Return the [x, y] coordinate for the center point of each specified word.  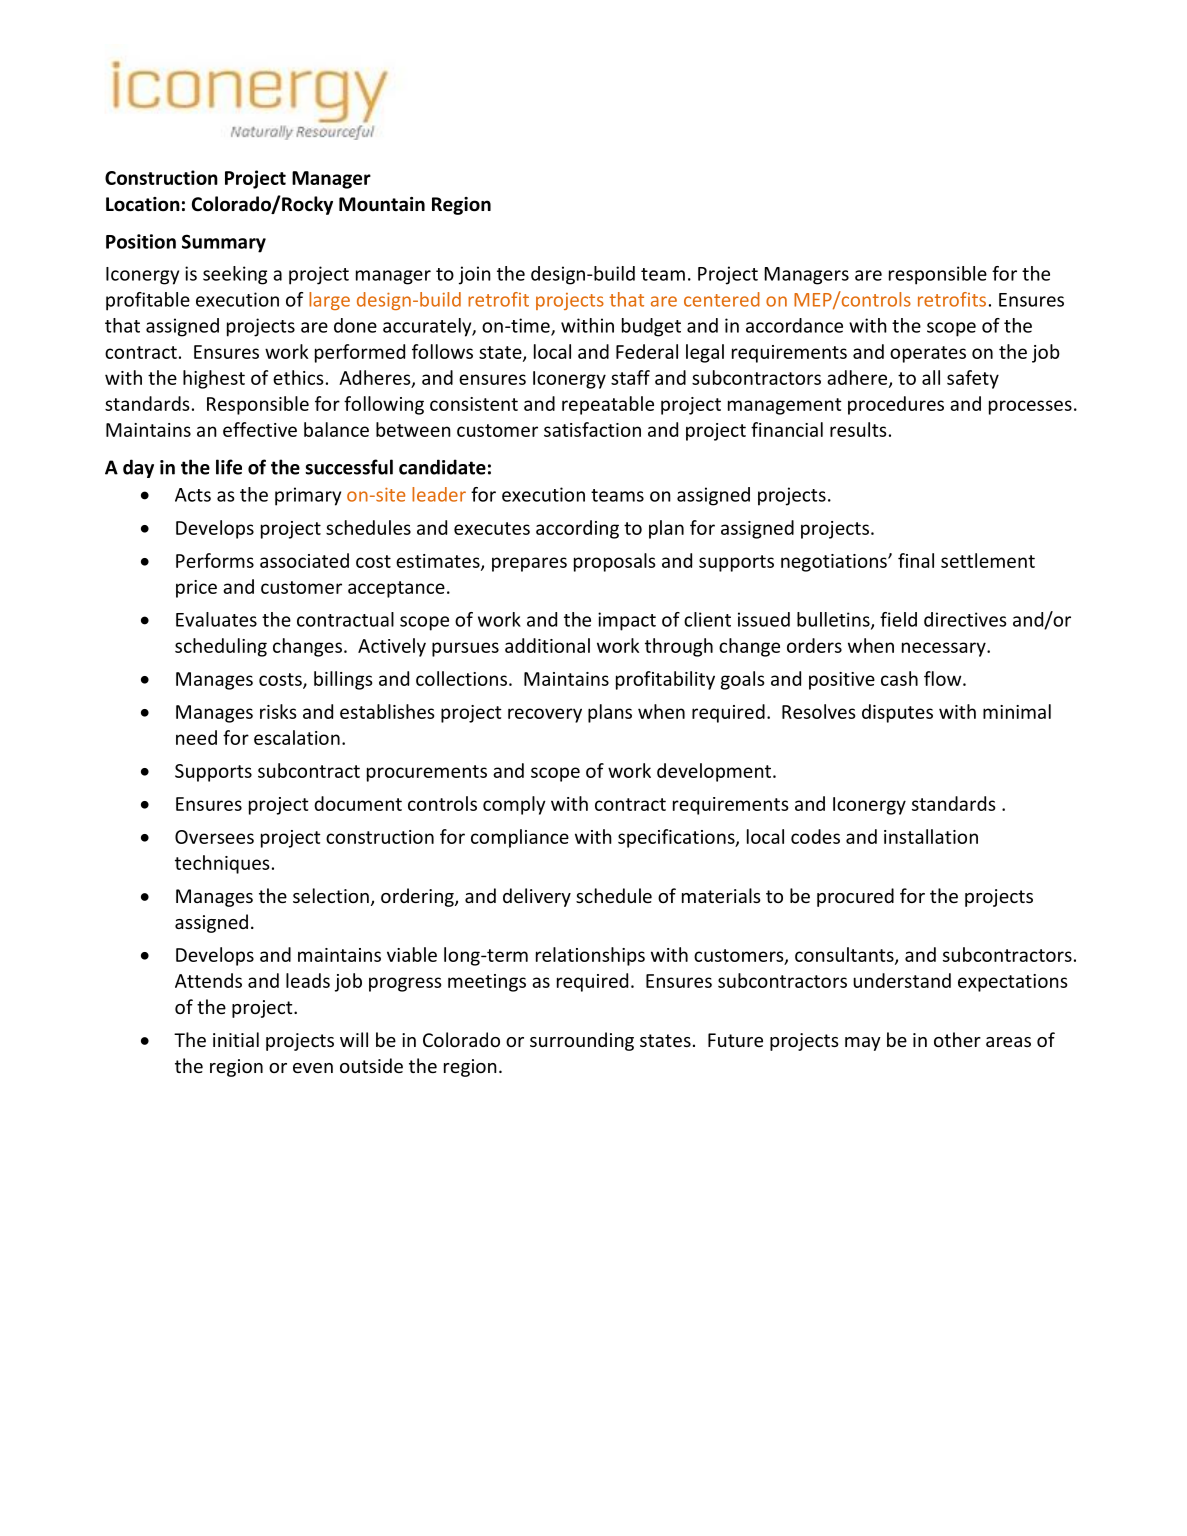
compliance [520, 838]
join [475, 275]
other [957, 1039]
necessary [945, 649]
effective [260, 429]
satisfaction [592, 429]
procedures [896, 405]
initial [236, 1039]
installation [931, 836]
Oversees [214, 837]
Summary [224, 243]
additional [547, 645]
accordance [794, 325]
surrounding [582, 1041]
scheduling [221, 647]
